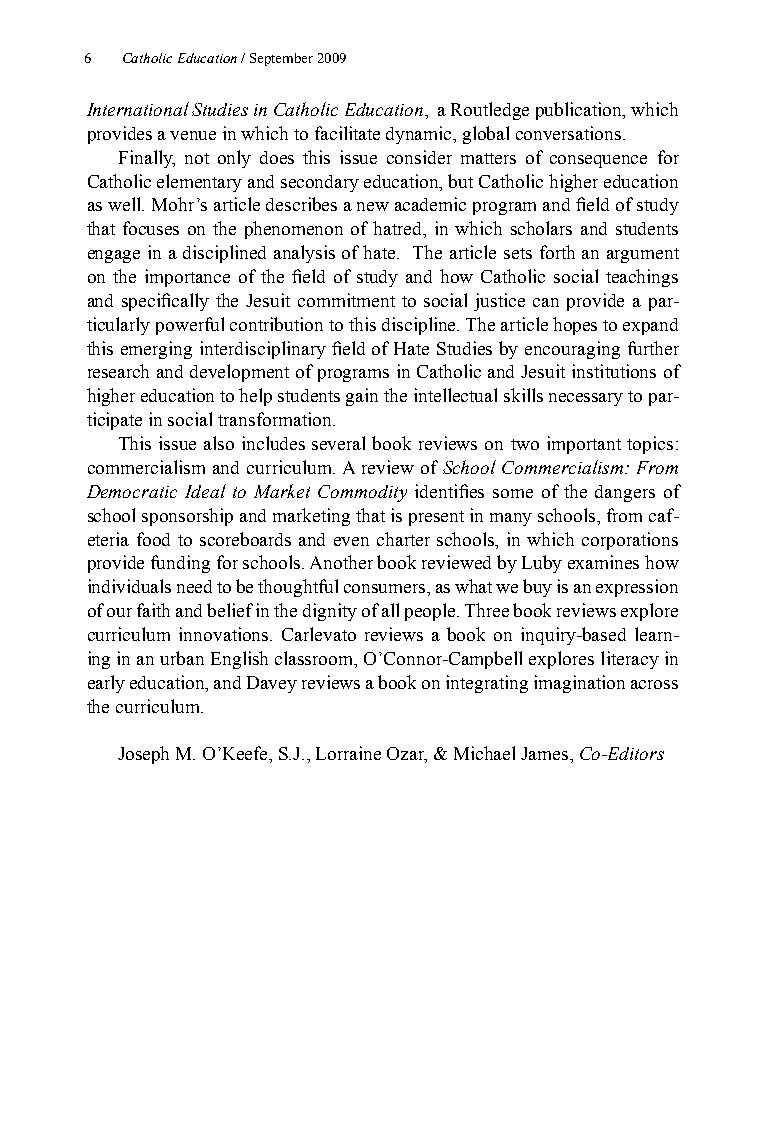 The image size is (758, 1137). What do you see at coordinates (580, 111) in the screenshot?
I see `publication` at bounding box center [580, 111].
